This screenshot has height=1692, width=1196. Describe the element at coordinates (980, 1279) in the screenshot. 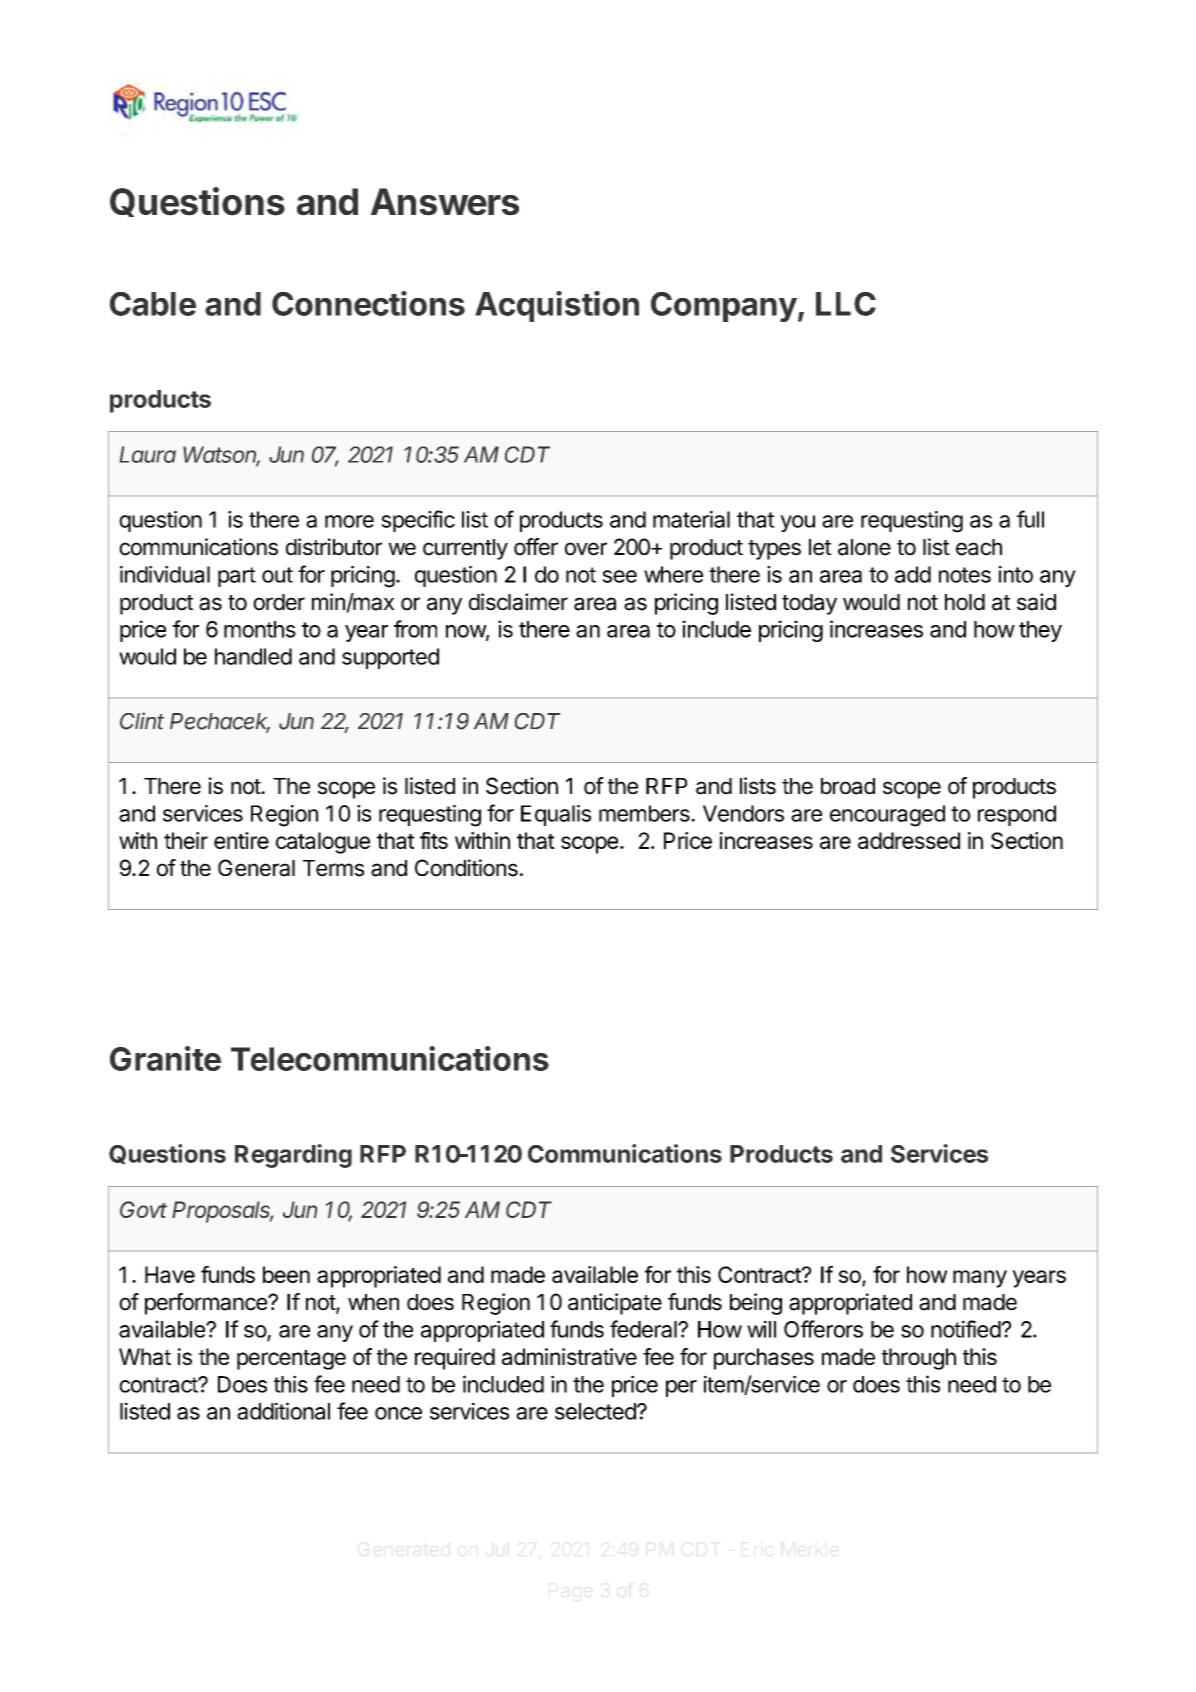

I see `many` at that location.
